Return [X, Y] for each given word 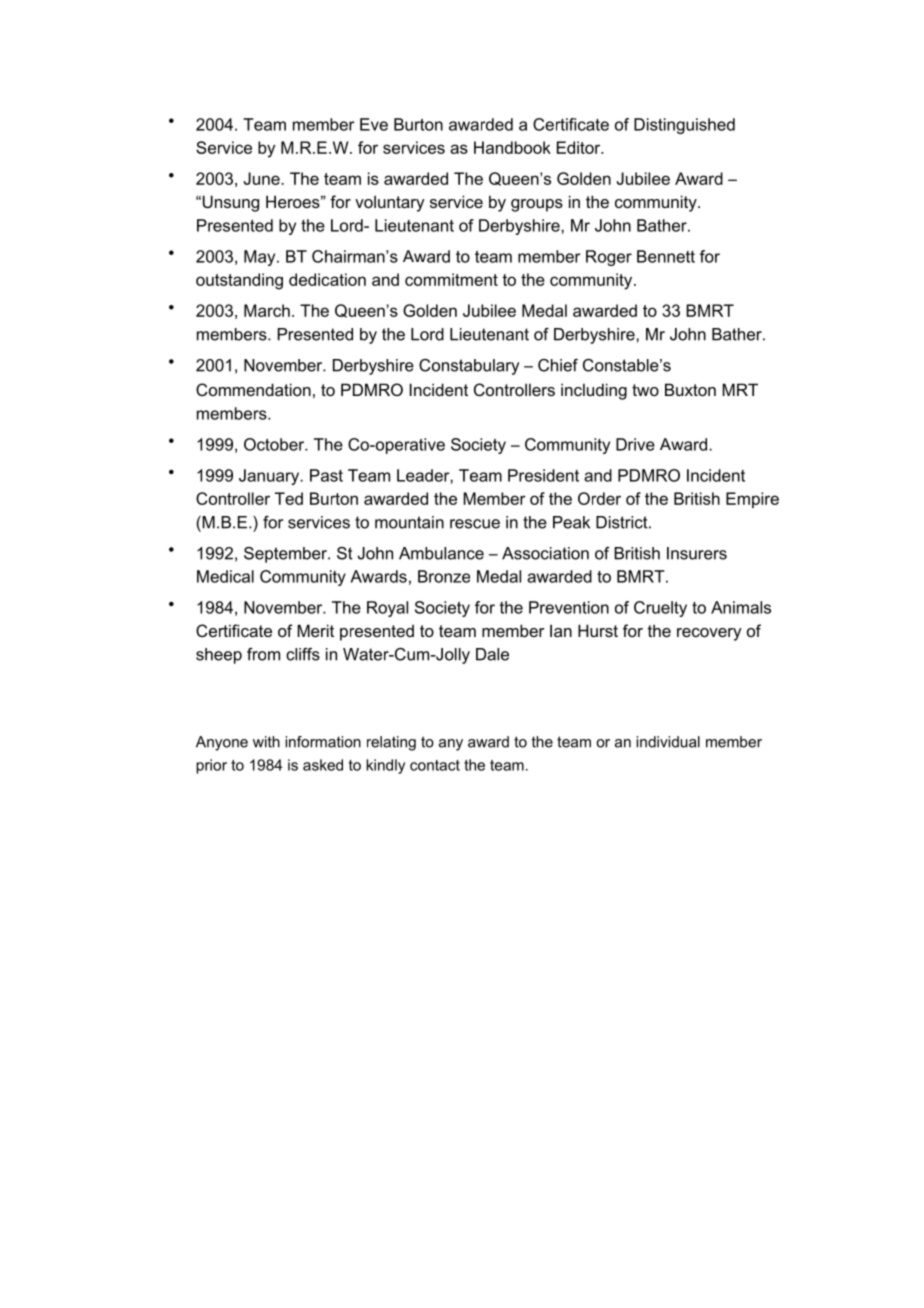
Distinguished [684, 126]
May [261, 258]
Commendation [253, 389]
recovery [709, 634]
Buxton [690, 389]
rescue [475, 524]
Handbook [512, 147]
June [263, 178]
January [270, 477]
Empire [752, 500]
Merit [315, 630]
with [266, 742]
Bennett [666, 256]
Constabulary [469, 367]
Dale [492, 654]
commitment [451, 279]
